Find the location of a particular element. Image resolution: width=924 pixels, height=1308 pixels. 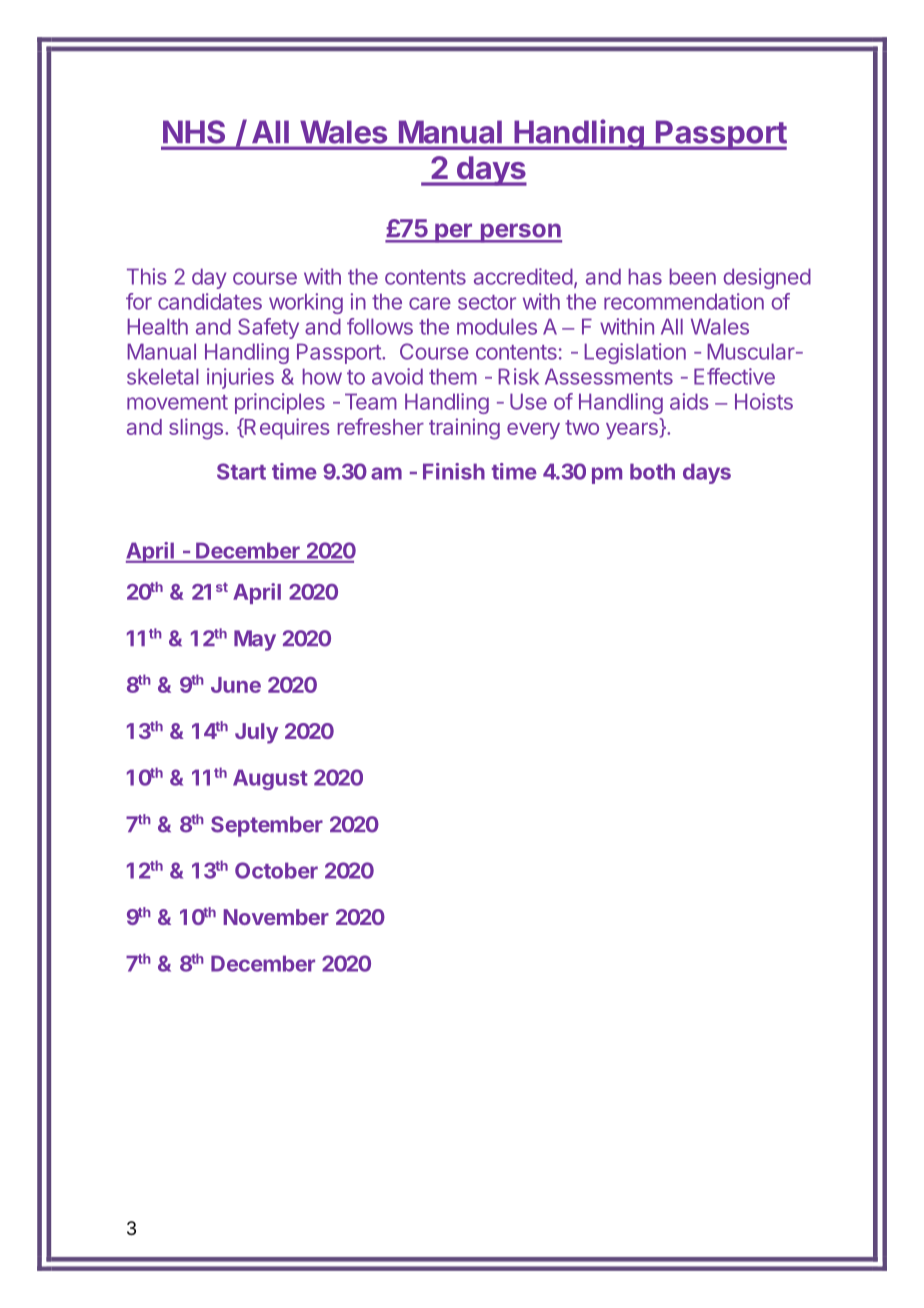

modules is located at coordinates (497, 326).
